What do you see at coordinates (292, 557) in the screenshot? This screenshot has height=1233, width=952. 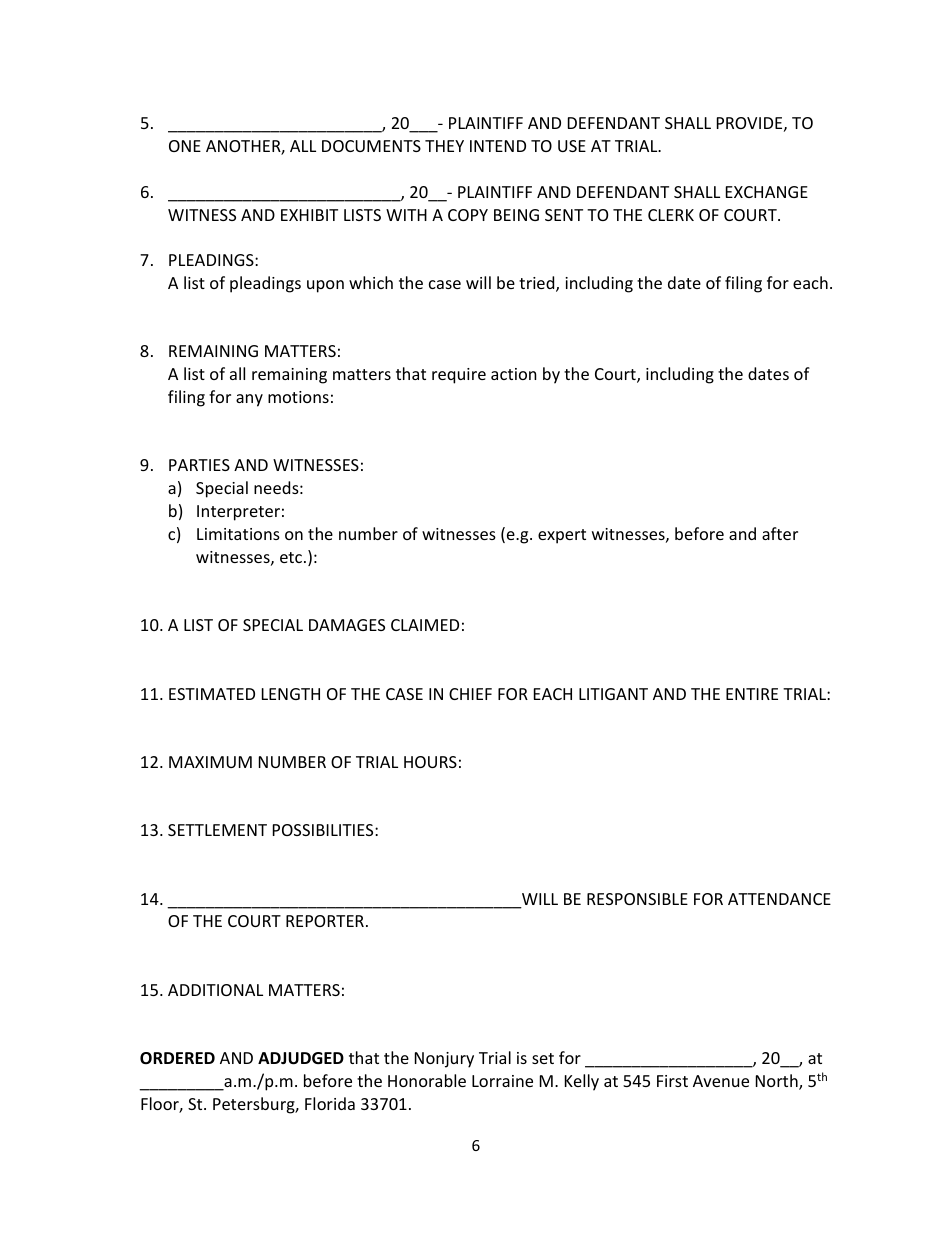 I see `etc` at bounding box center [292, 557].
